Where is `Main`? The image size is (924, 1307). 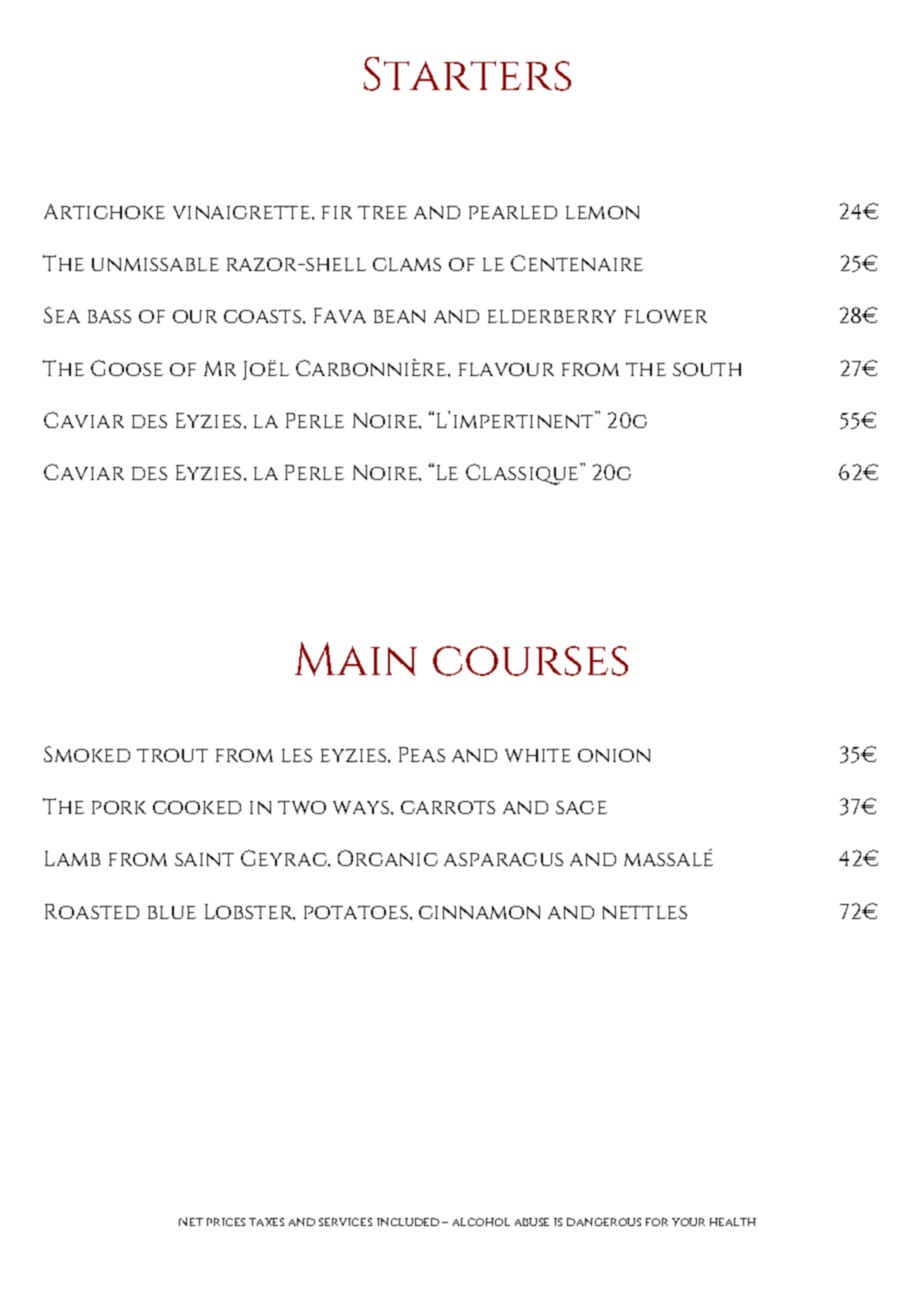 Main is located at coordinates (356, 659).
